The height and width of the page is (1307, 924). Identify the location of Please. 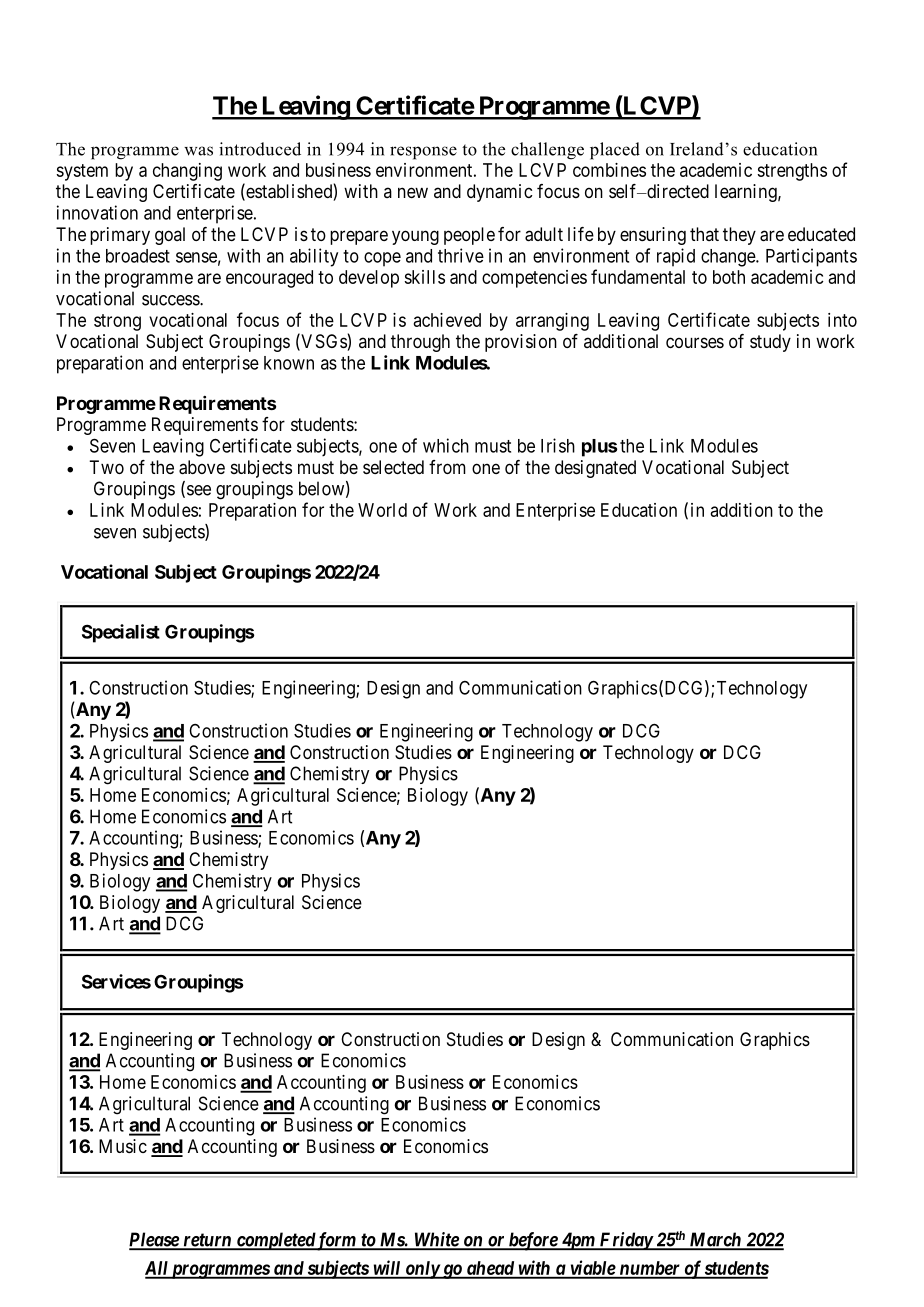
(154, 1240).
